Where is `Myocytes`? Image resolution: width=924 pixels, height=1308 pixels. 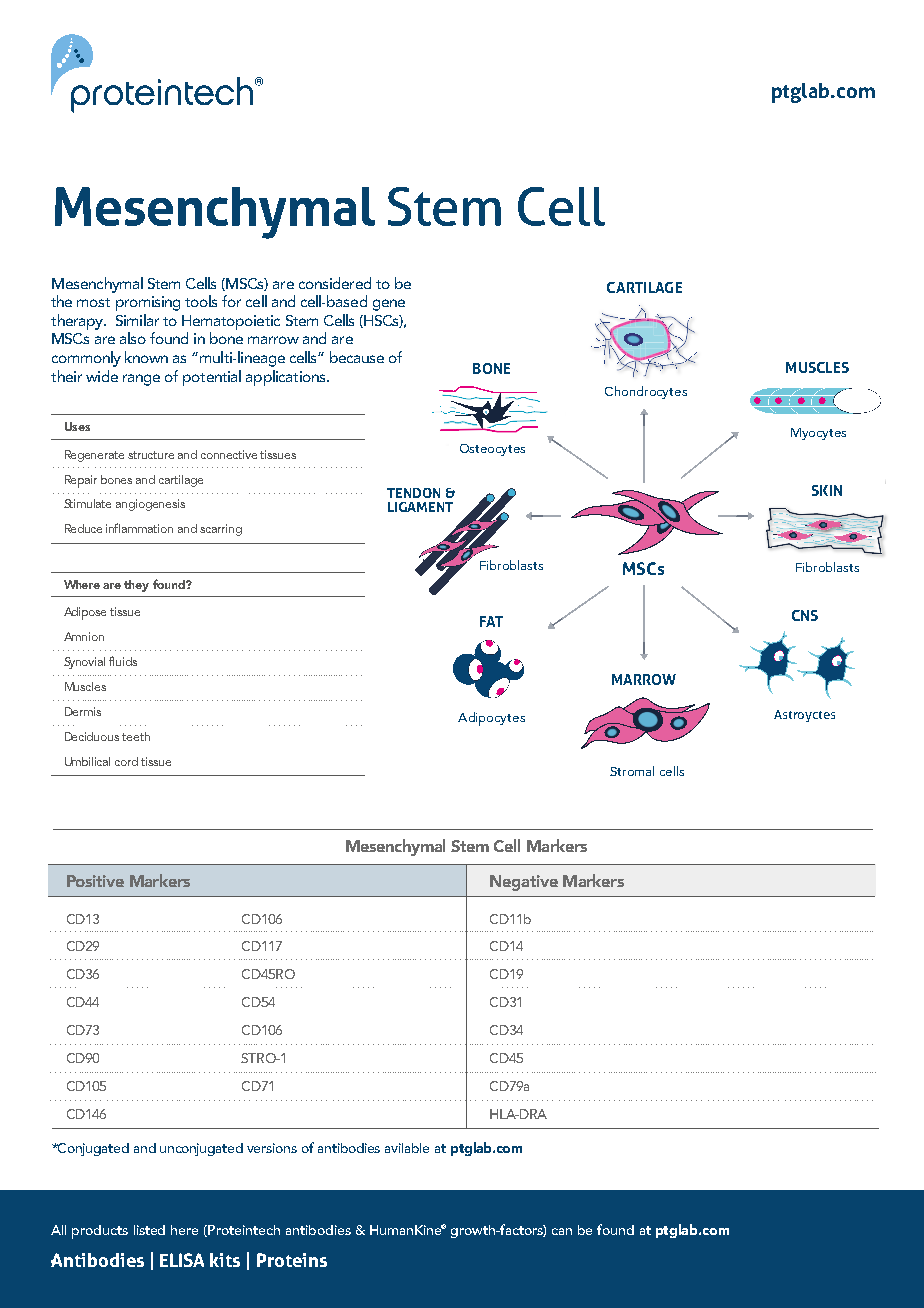 Myocytes is located at coordinates (818, 434).
